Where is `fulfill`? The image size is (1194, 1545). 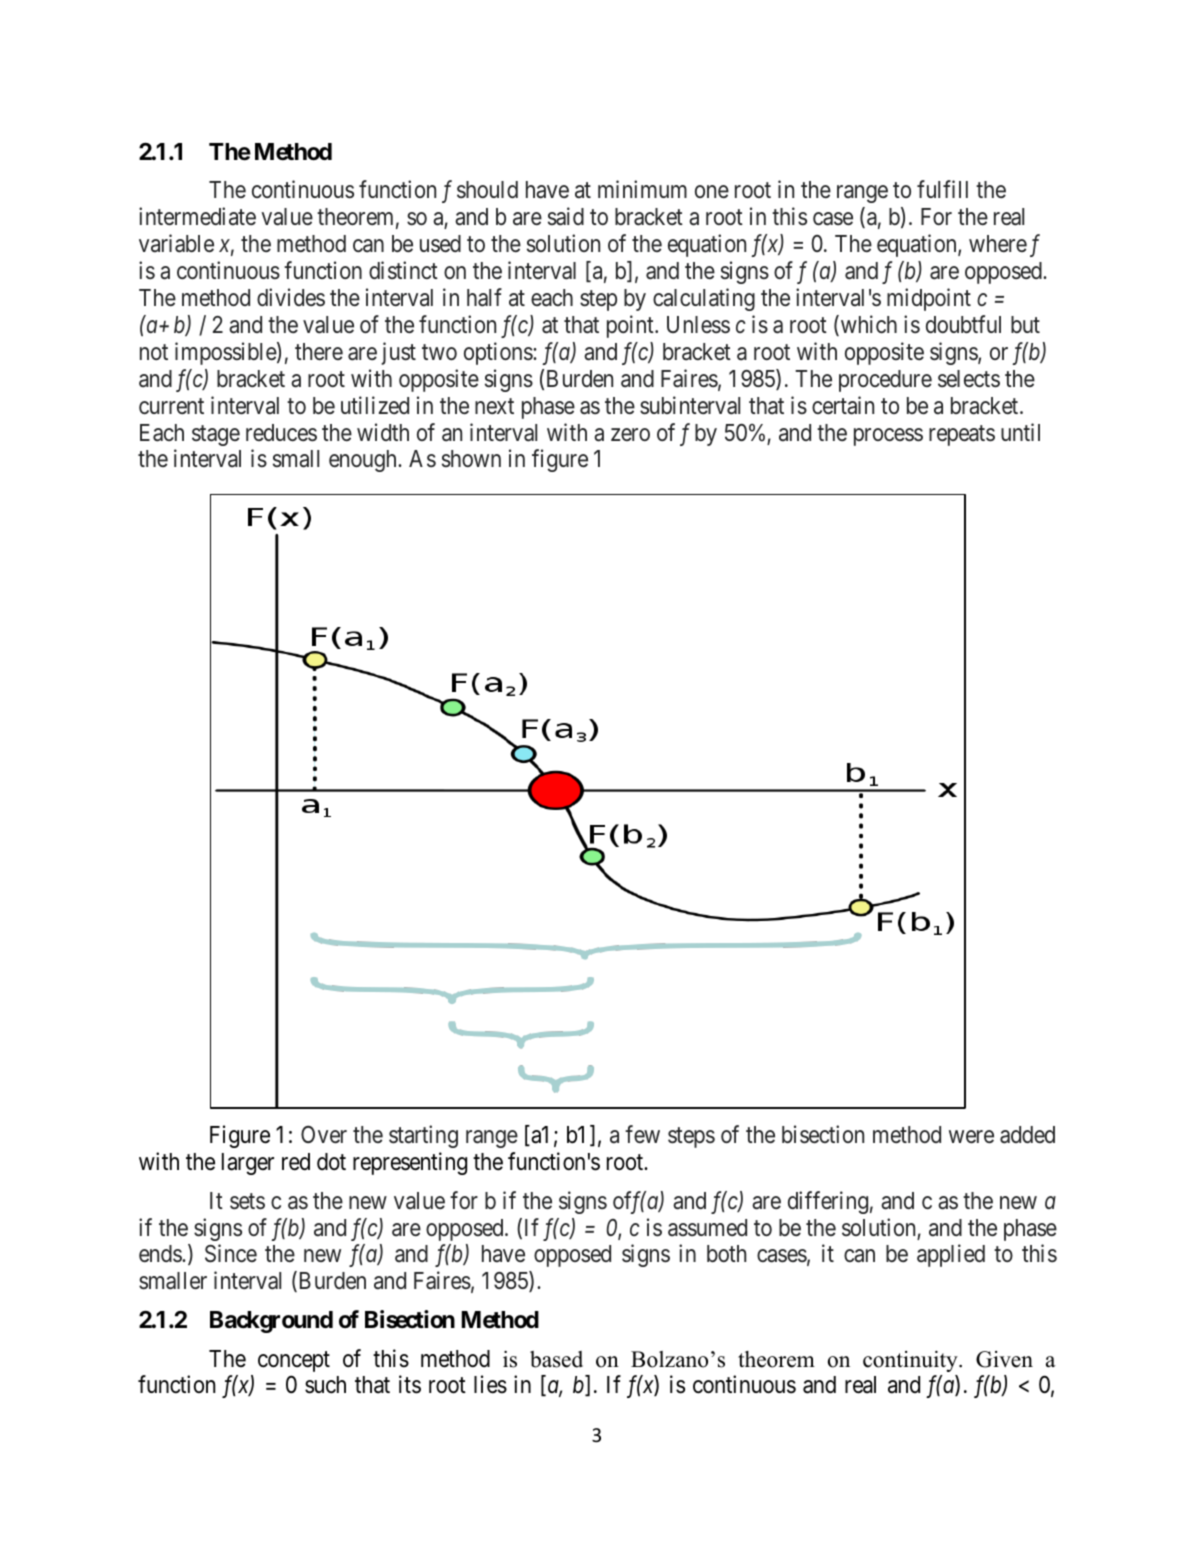
fulfill is located at coordinates (942, 189).
